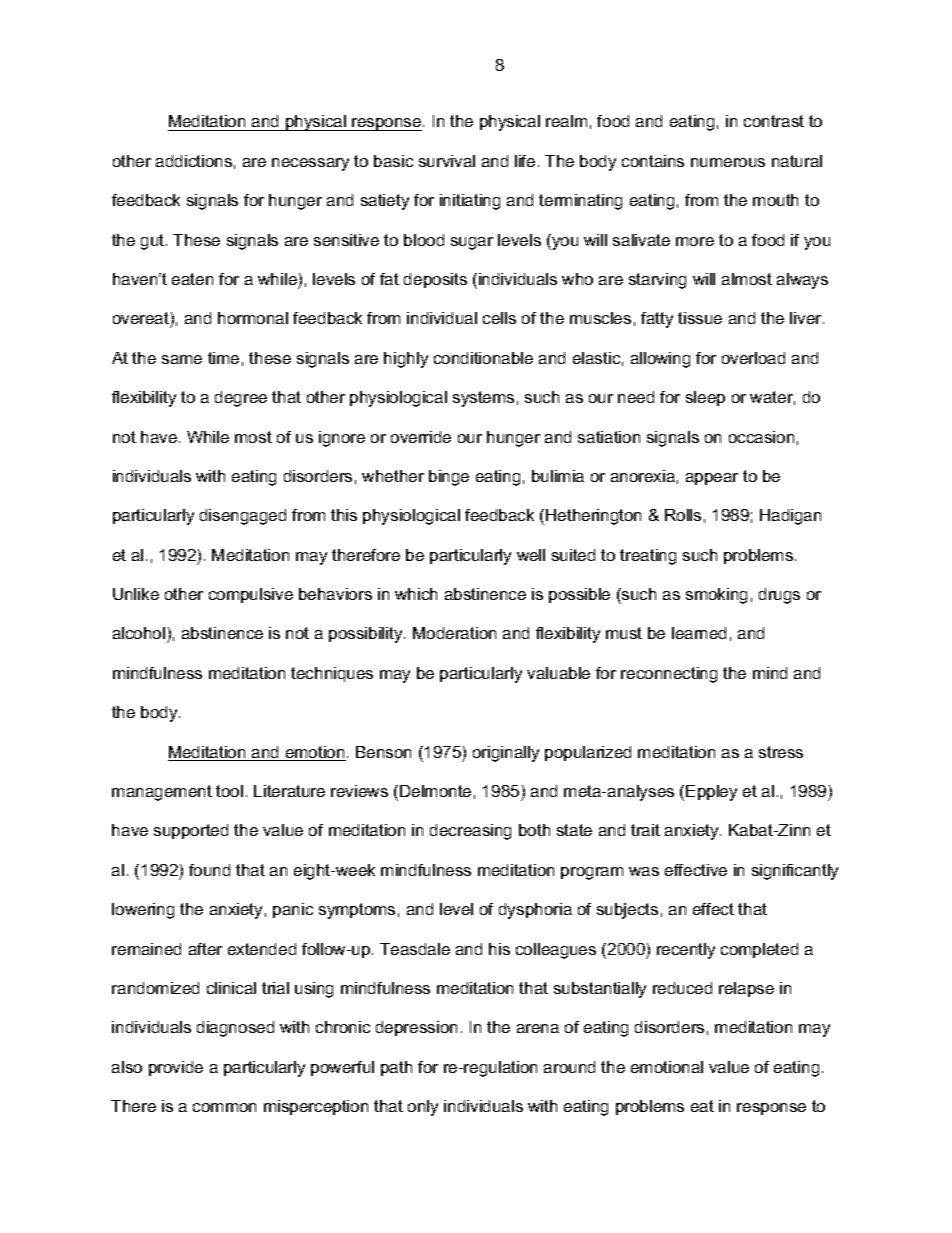  What do you see at coordinates (795, 872) in the document?
I see `significantly` at bounding box center [795, 872].
